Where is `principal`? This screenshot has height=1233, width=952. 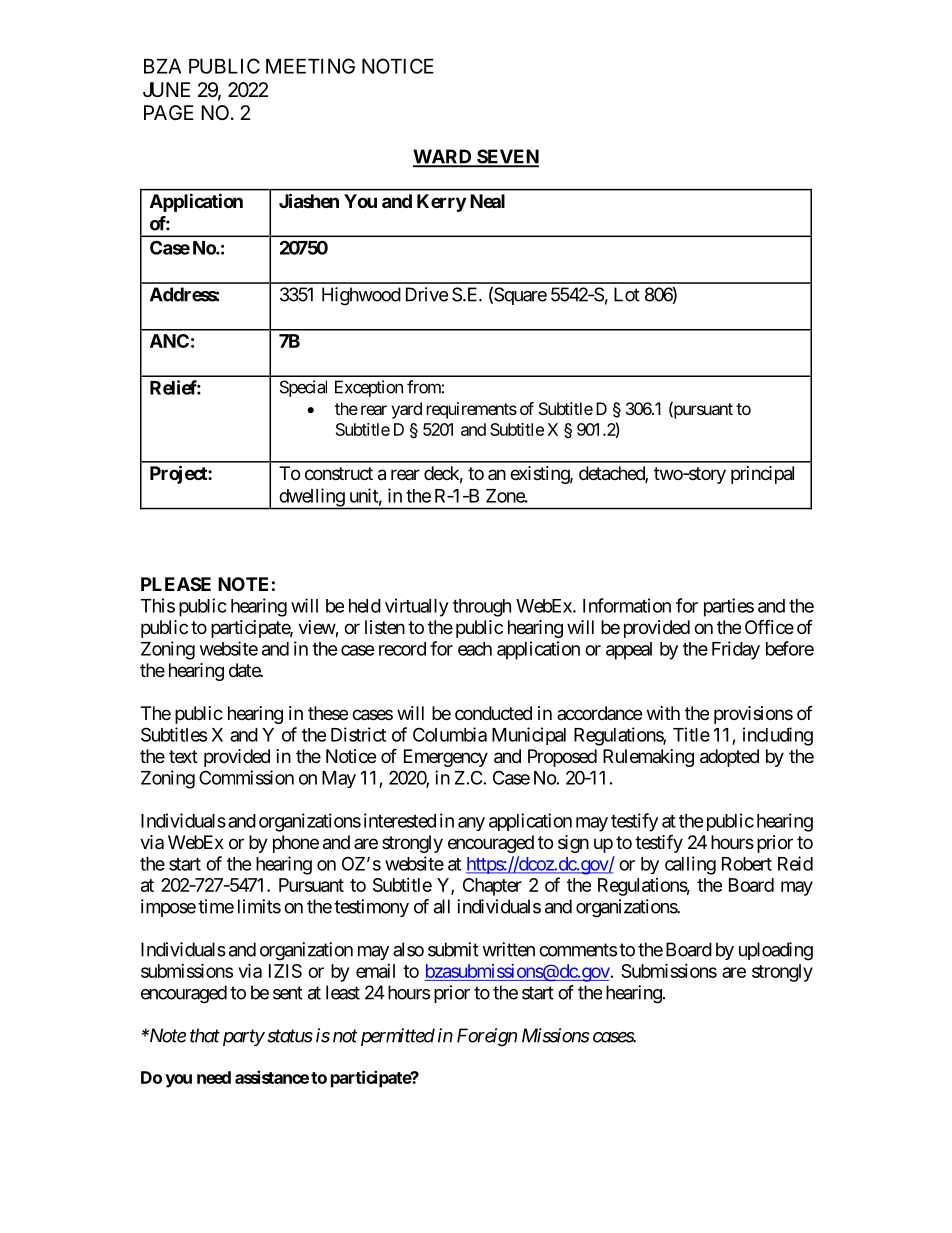 principal is located at coordinates (762, 475).
